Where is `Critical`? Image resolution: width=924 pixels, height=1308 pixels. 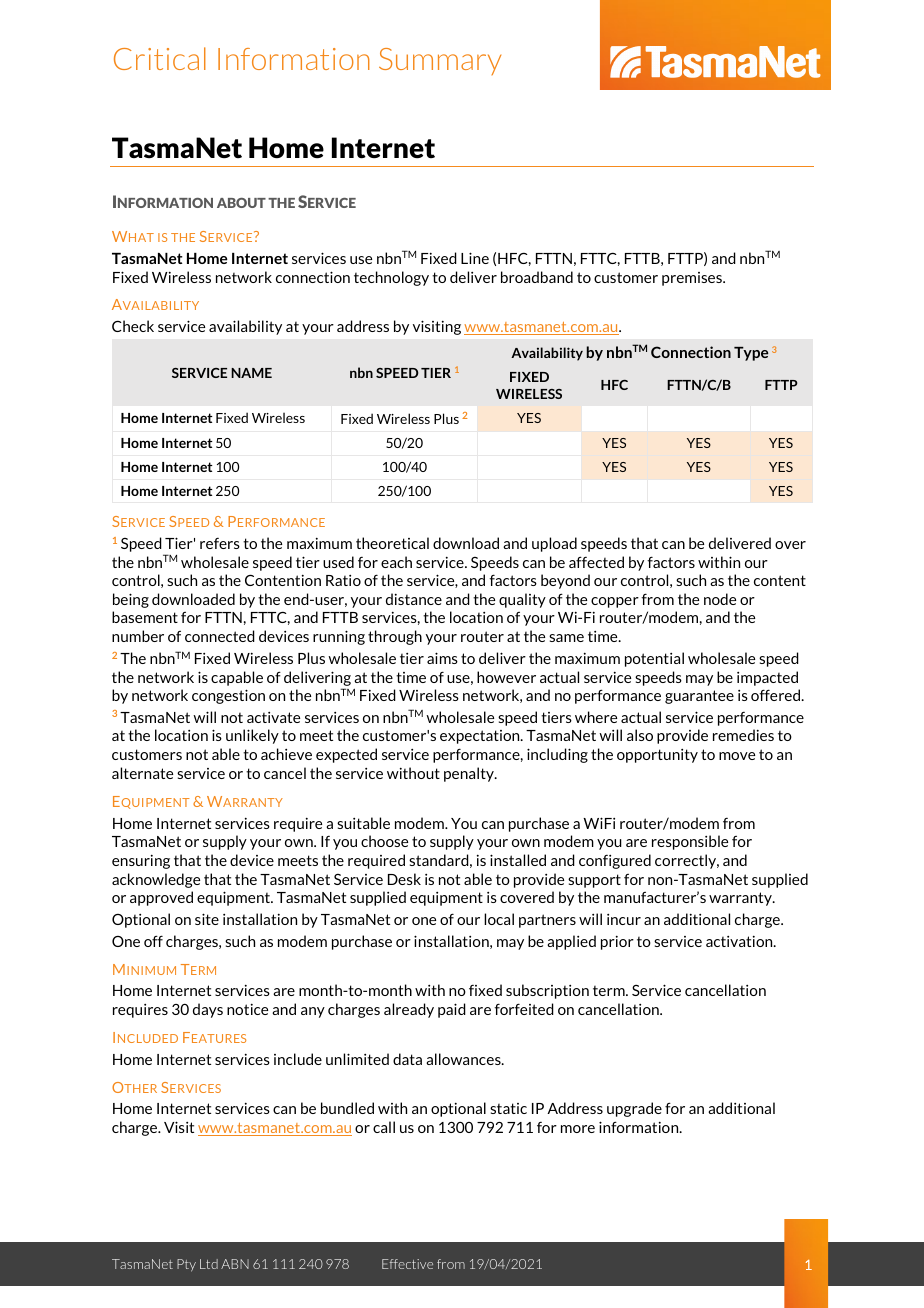
Critical is located at coordinates (160, 58).
